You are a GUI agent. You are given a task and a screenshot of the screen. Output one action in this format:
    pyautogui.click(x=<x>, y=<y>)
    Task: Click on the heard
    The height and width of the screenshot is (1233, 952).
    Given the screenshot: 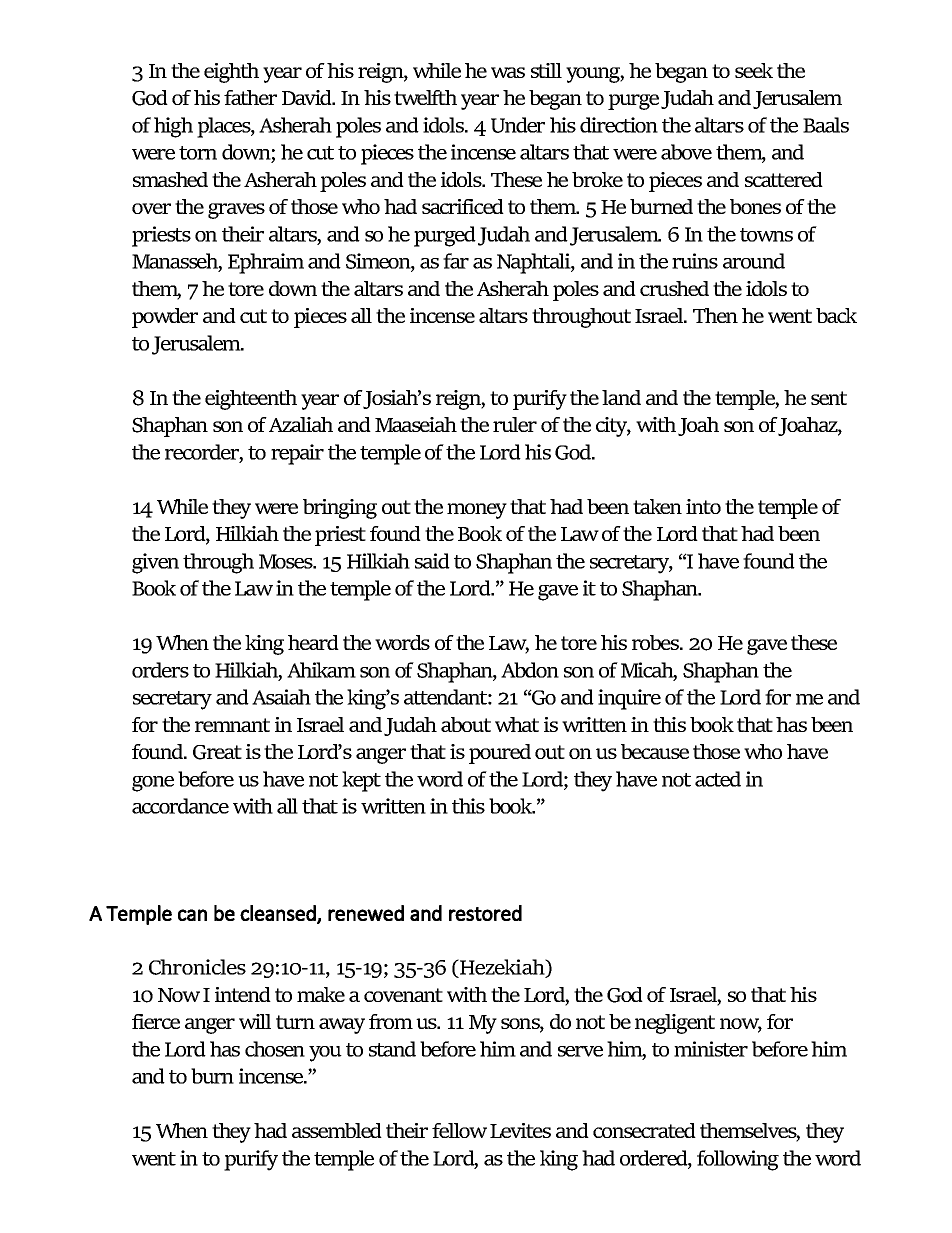 What is the action you would take?
    pyautogui.click(x=313, y=642)
